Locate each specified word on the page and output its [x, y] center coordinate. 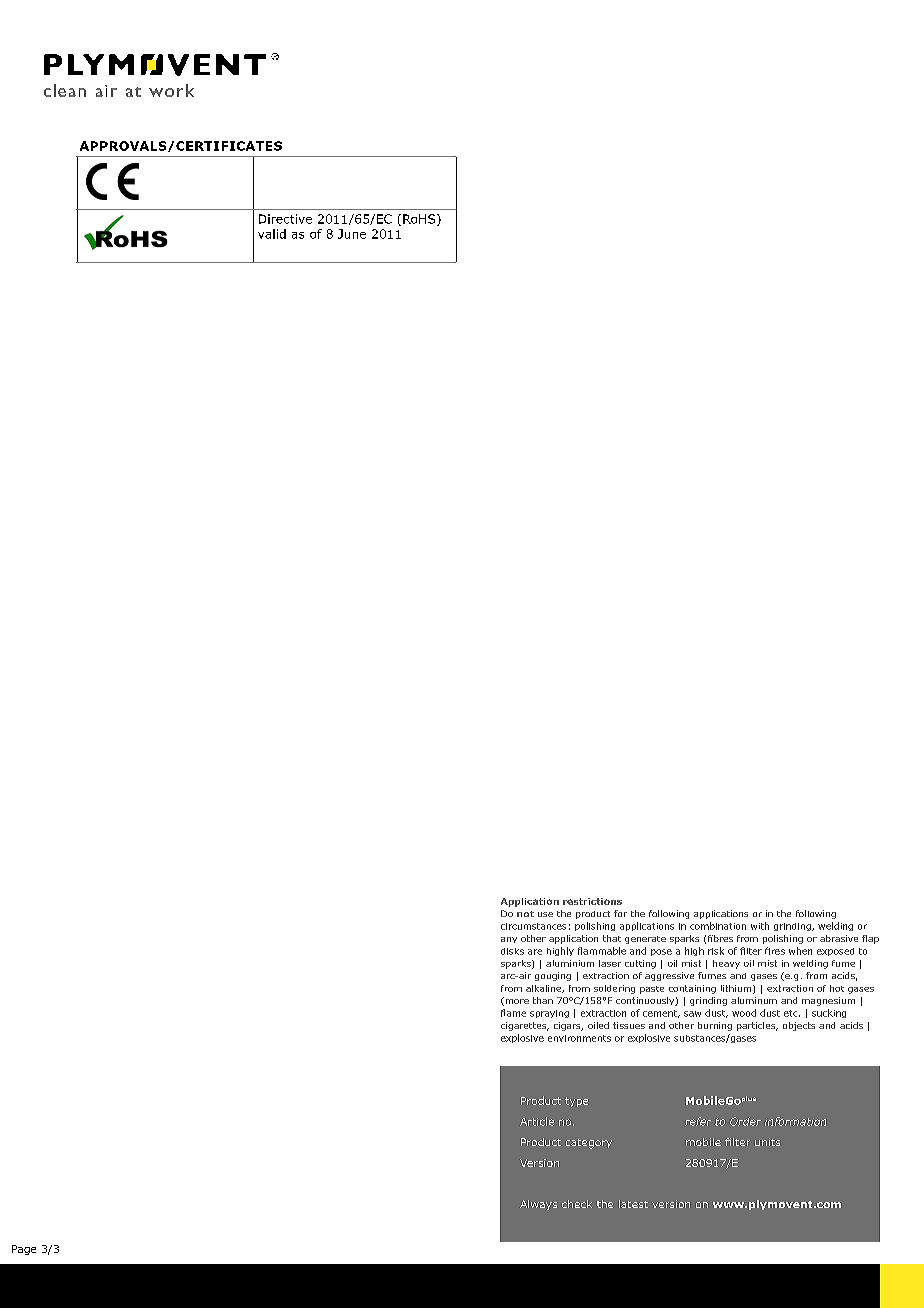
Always [538, 1205]
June [352, 234]
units [767, 1142]
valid [272, 234]
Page [24, 1250]
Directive [285, 219]
